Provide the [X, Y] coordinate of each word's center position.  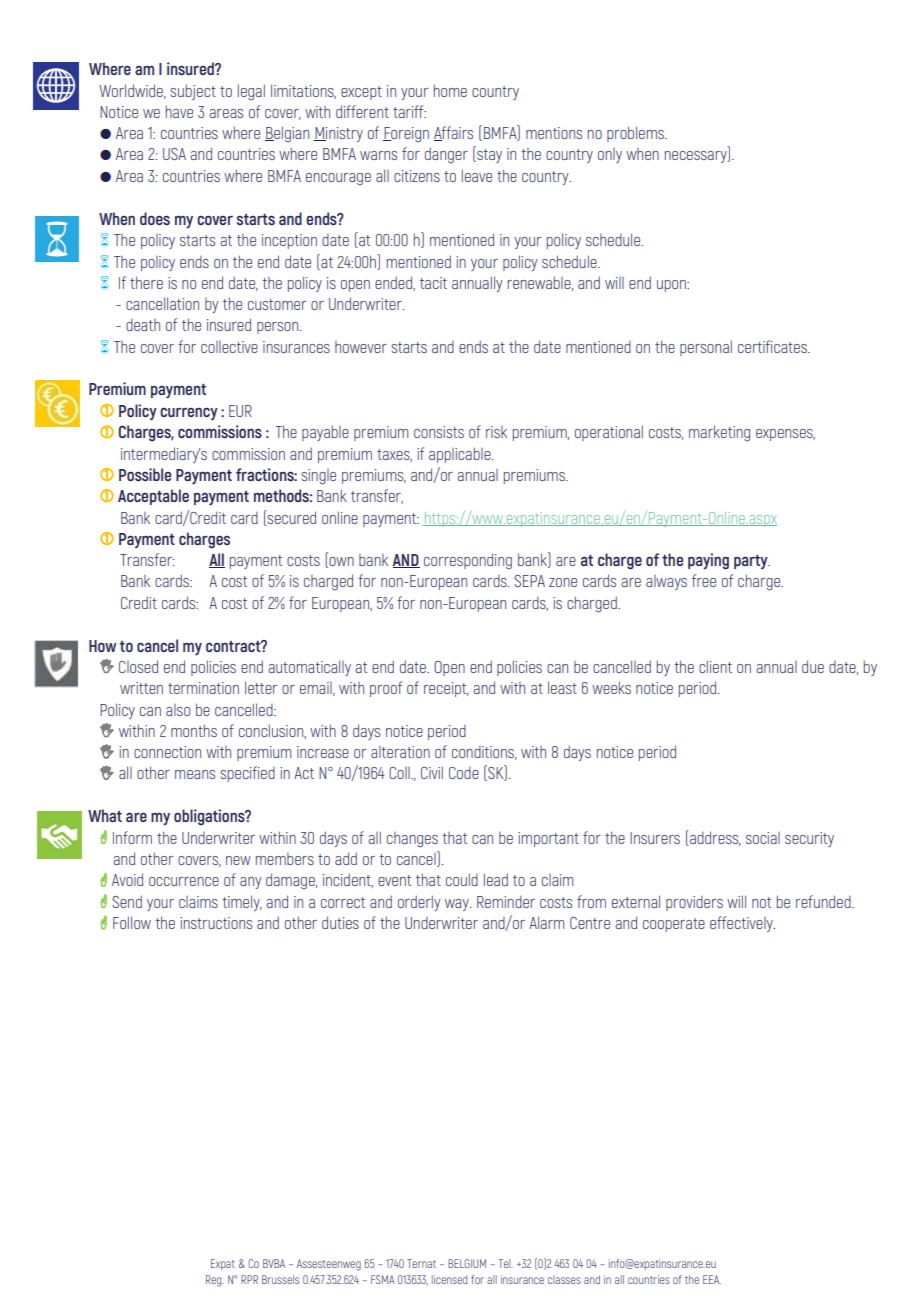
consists [439, 432]
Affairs [453, 133]
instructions [216, 923]
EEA [712, 1279]
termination [203, 688]
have [179, 112]
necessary [697, 157]
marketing [719, 433]
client [715, 666]
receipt [446, 689]
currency [189, 413]
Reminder [506, 902]
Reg [215, 1281]
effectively [742, 924]
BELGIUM [467, 1263]
